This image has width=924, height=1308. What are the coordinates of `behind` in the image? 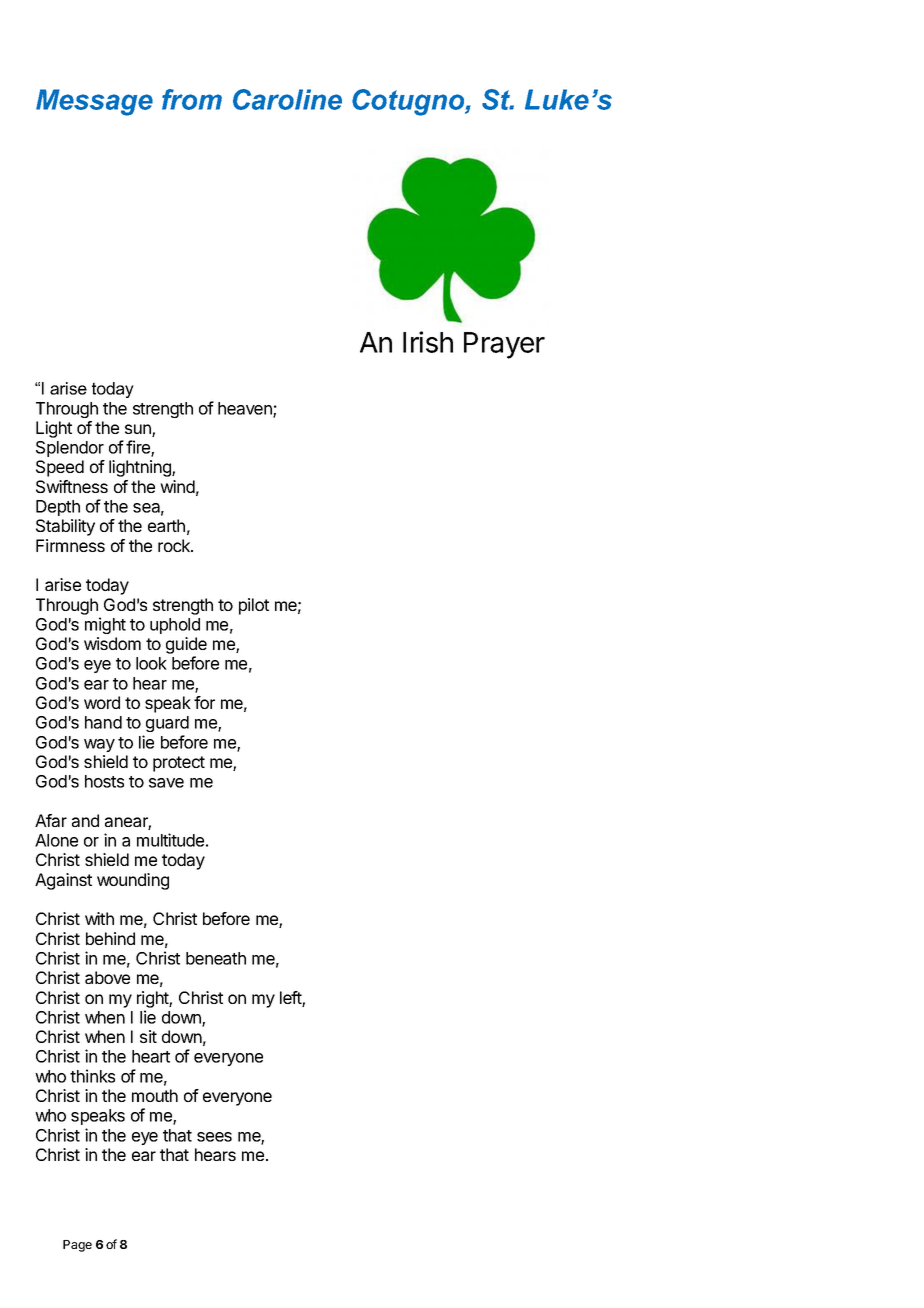 It's located at (110, 938).
